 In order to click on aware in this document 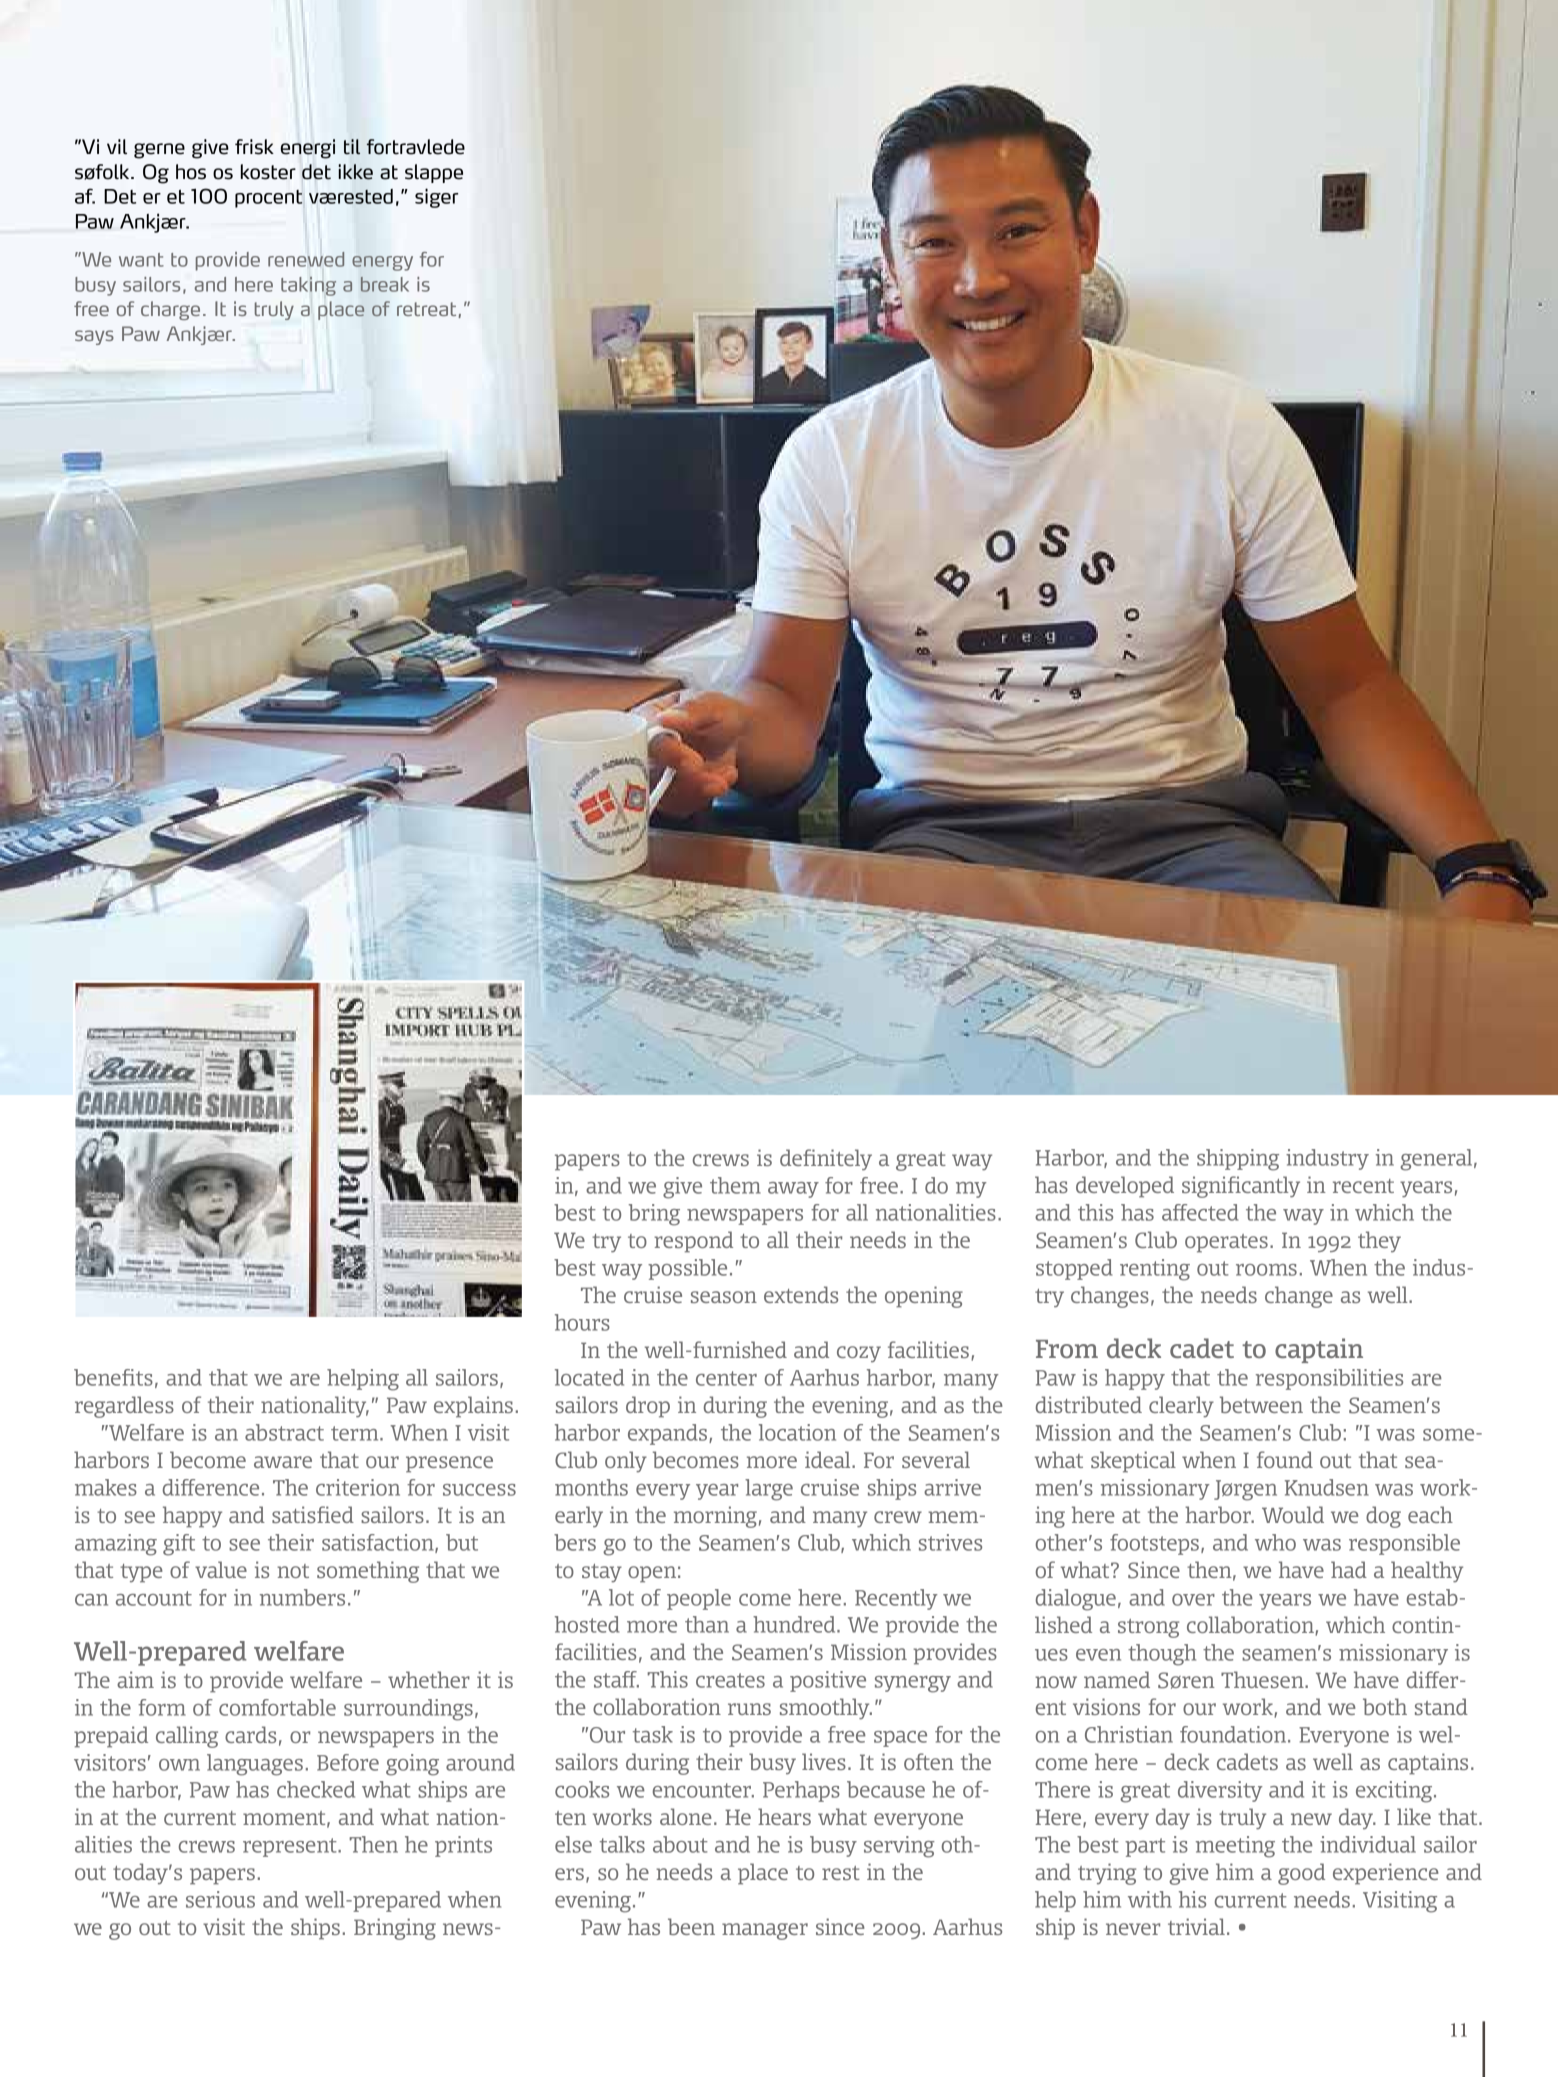, I will do `click(283, 1462)`.
